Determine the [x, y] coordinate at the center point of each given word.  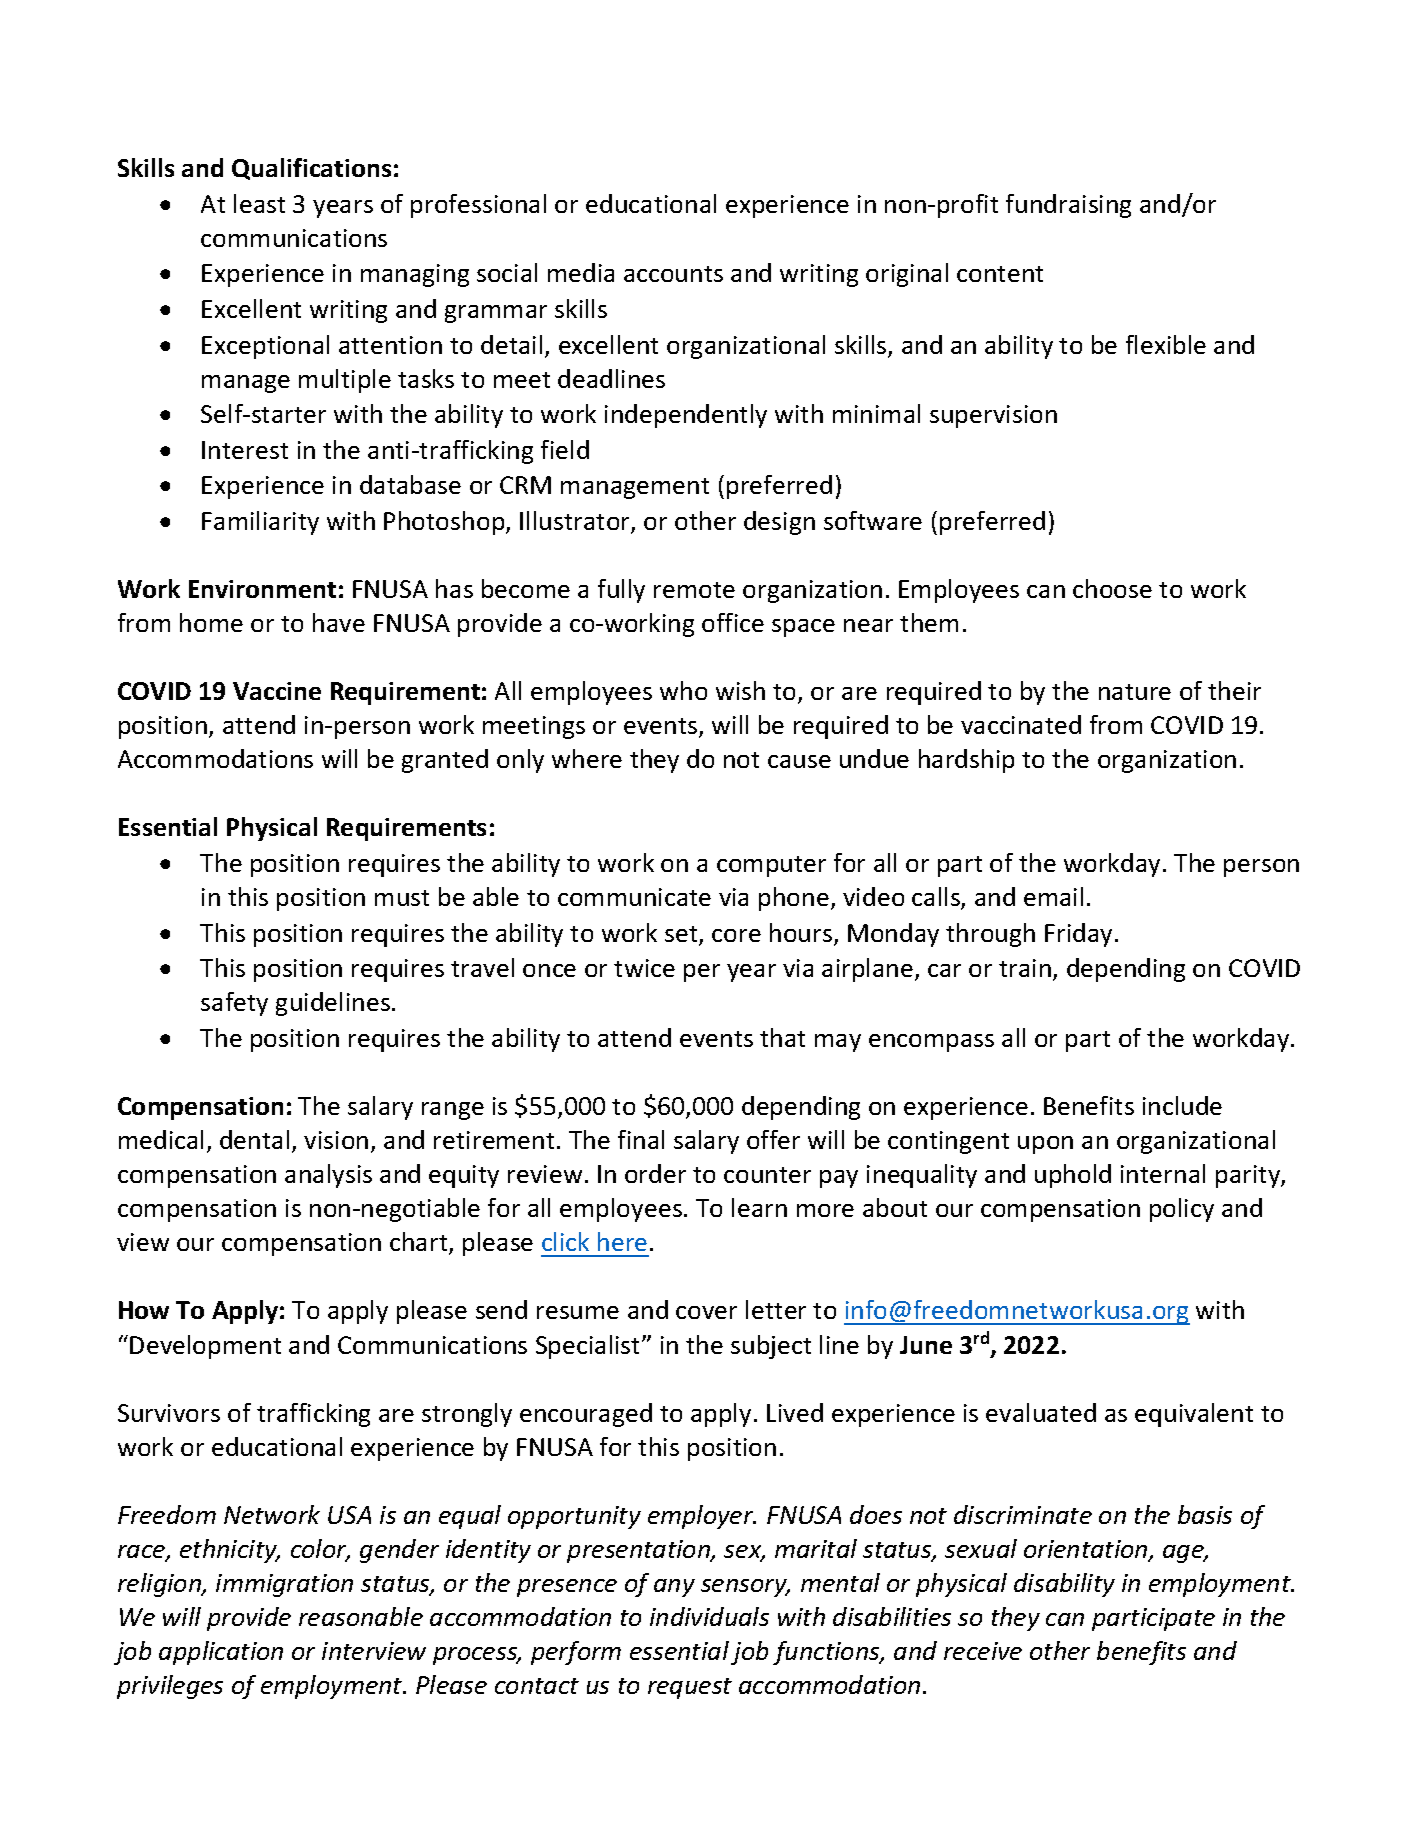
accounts [673, 274]
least [259, 203]
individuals [709, 1616]
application [221, 1653]
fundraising [1068, 206]
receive [983, 1651]
